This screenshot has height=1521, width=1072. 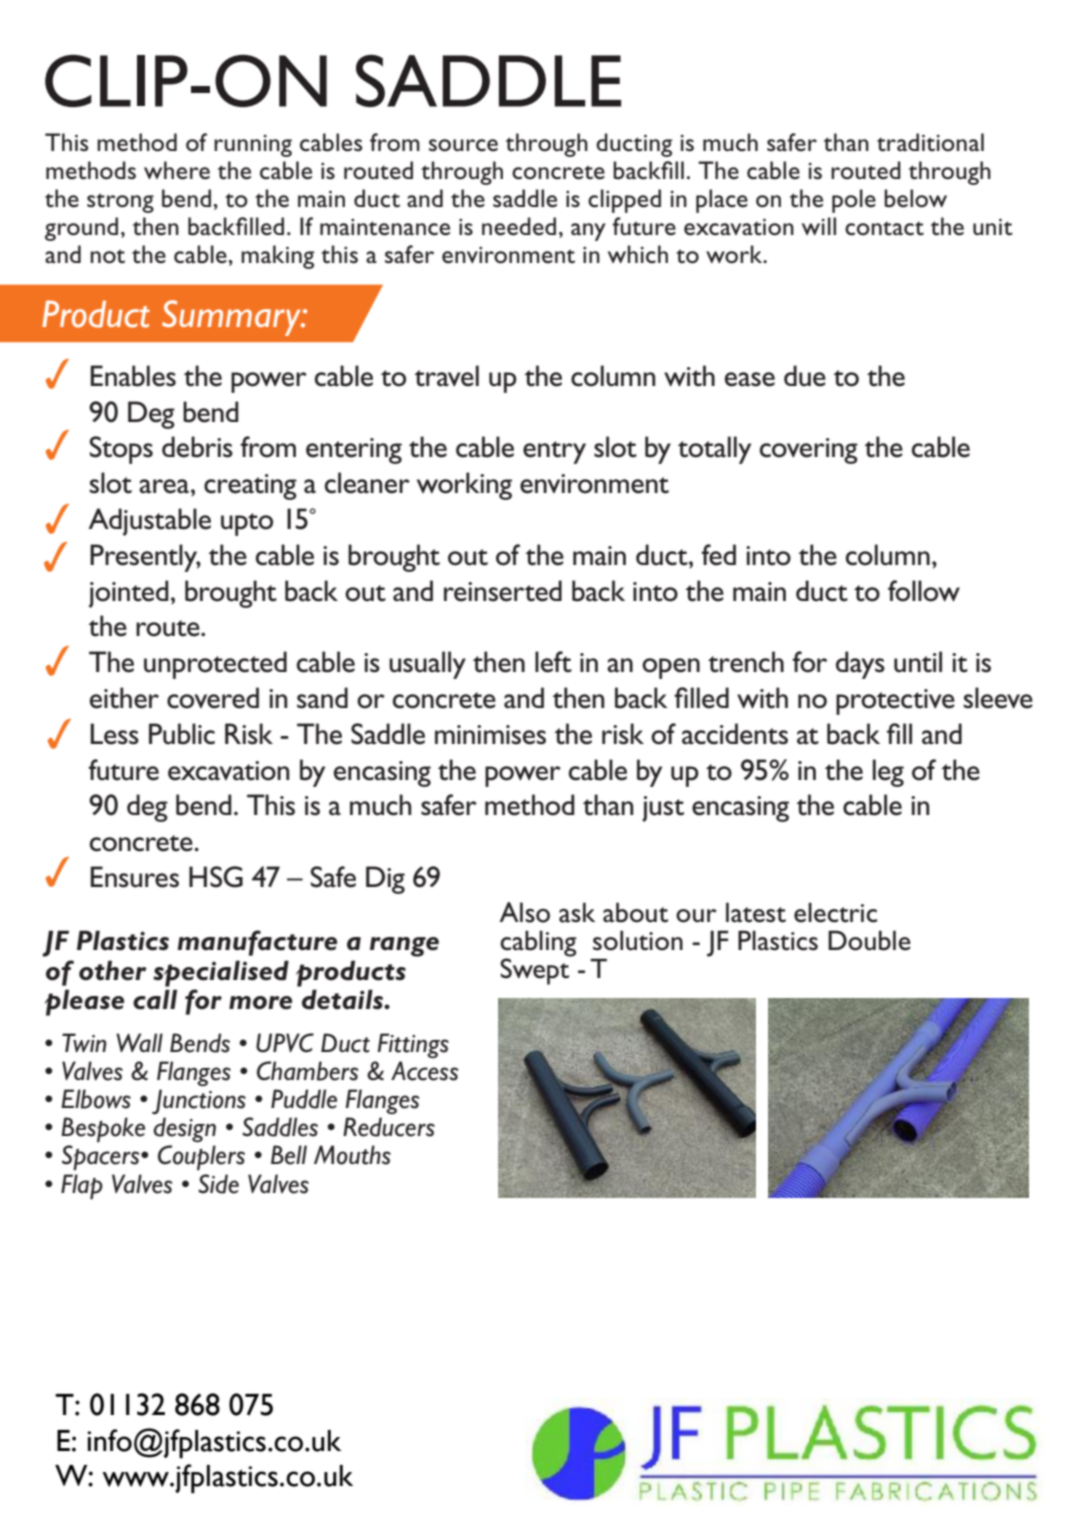 I want to click on where, so click(x=177, y=170).
